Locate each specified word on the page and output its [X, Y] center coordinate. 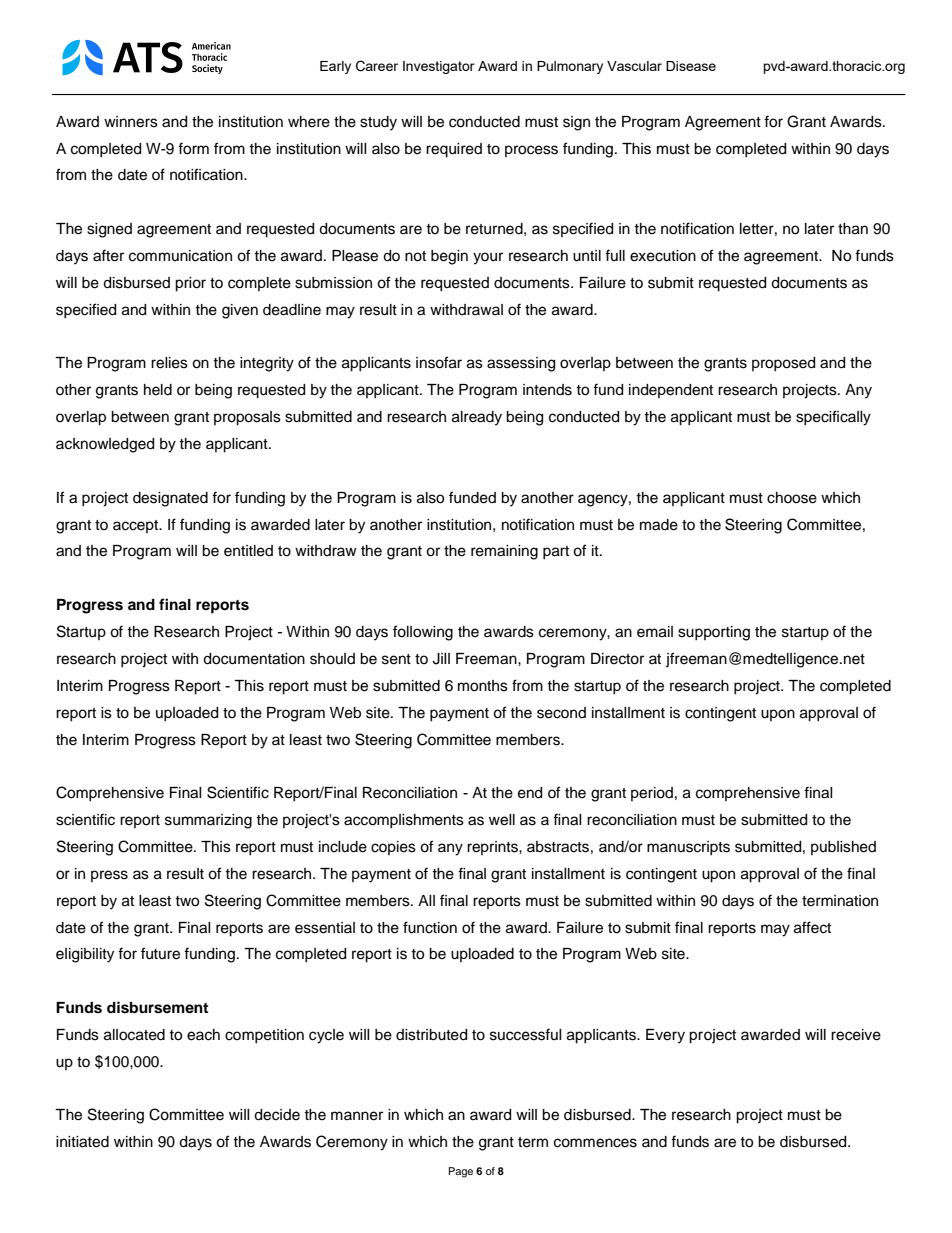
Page [461, 1172]
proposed [783, 364]
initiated [82, 1142]
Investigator [439, 67]
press [109, 876]
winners [131, 122]
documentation [254, 659]
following [423, 633]
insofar [439, 362]
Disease [691, 66]
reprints [493, 848]
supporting [714, 633]
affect [812, 927]
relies [169, 363]
